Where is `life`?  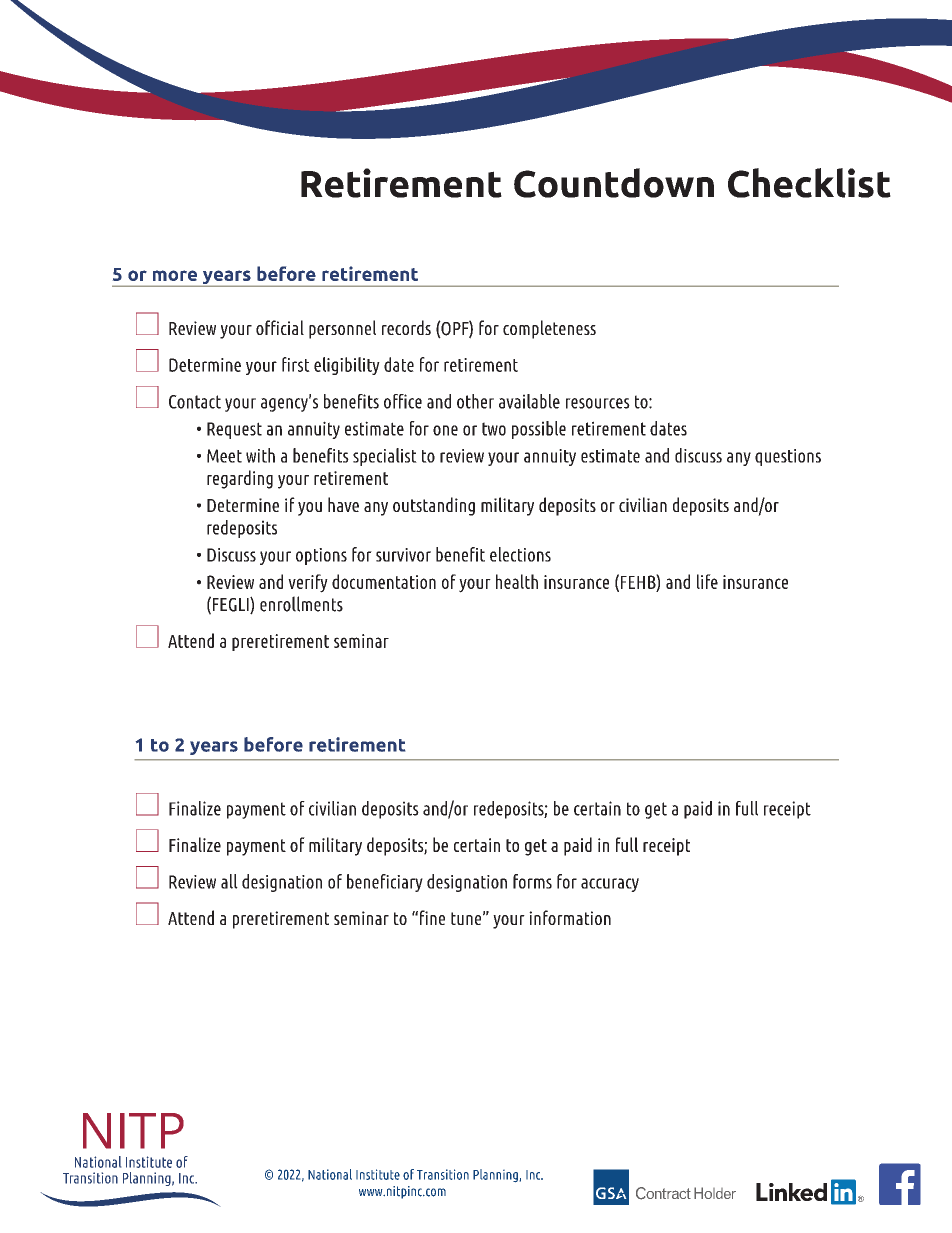
life is located at coordinates (707, 581).
